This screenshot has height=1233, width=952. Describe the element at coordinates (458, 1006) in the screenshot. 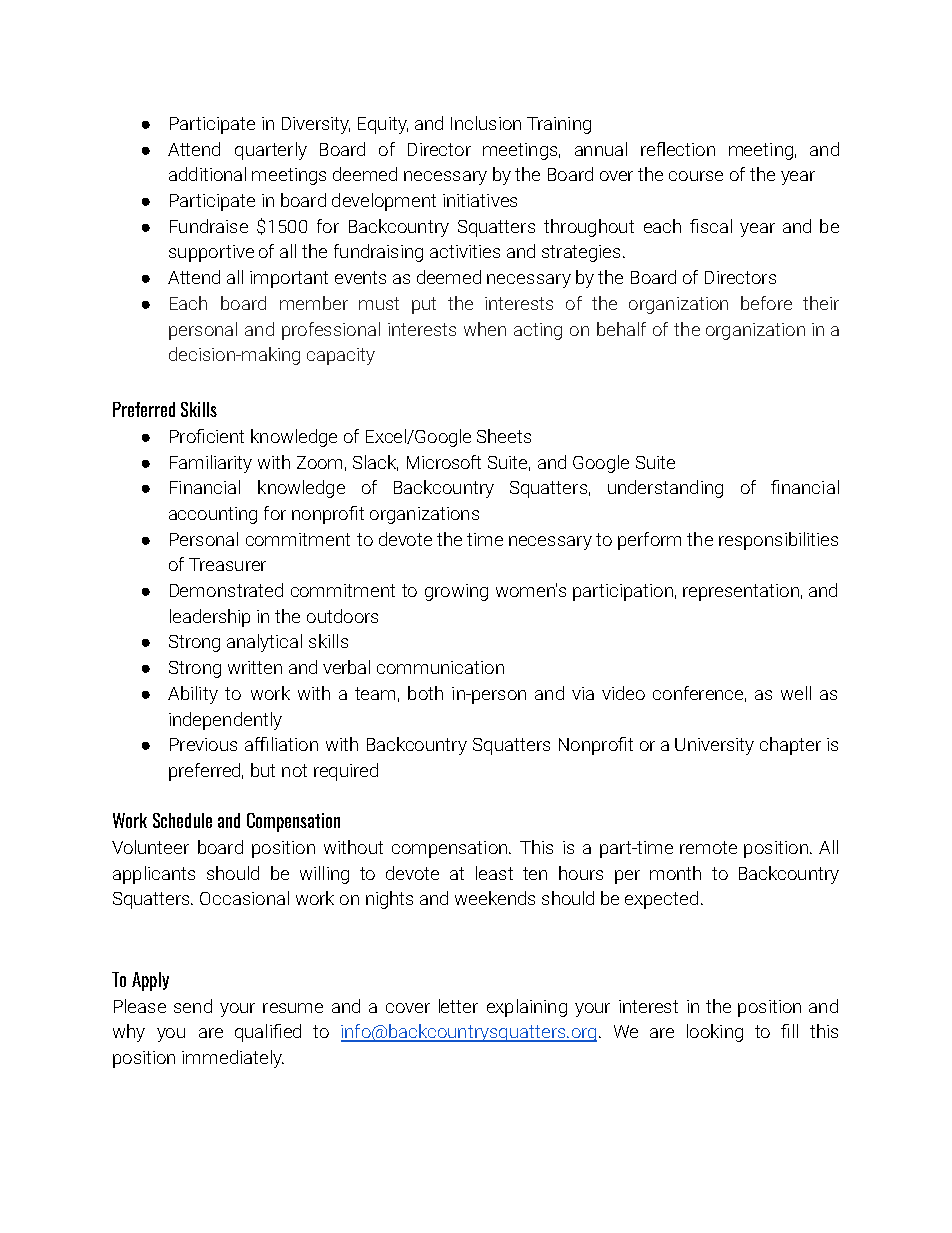

I see `letter` at that location.
